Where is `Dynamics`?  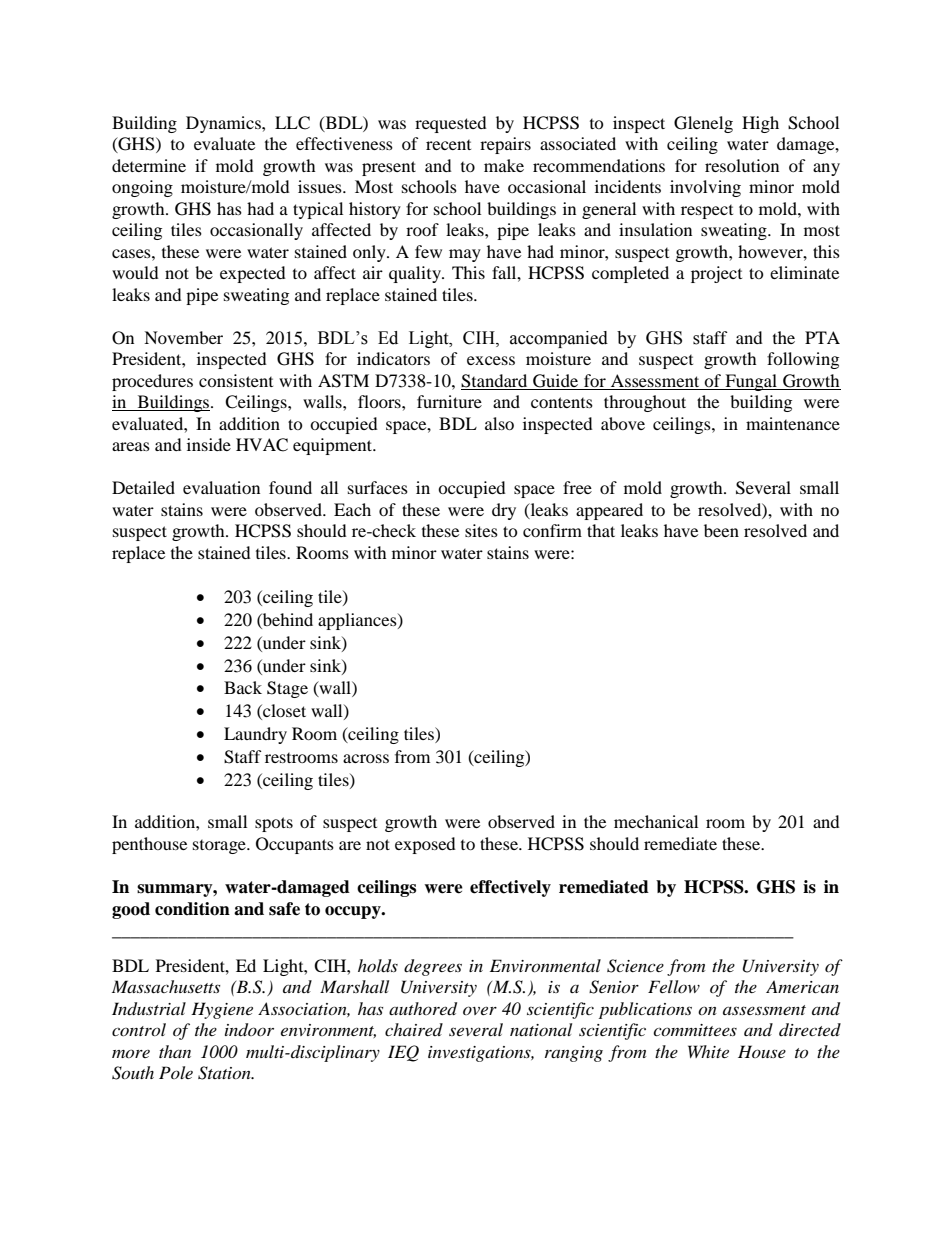 Dynamics is located at coordinates (224, 124).
